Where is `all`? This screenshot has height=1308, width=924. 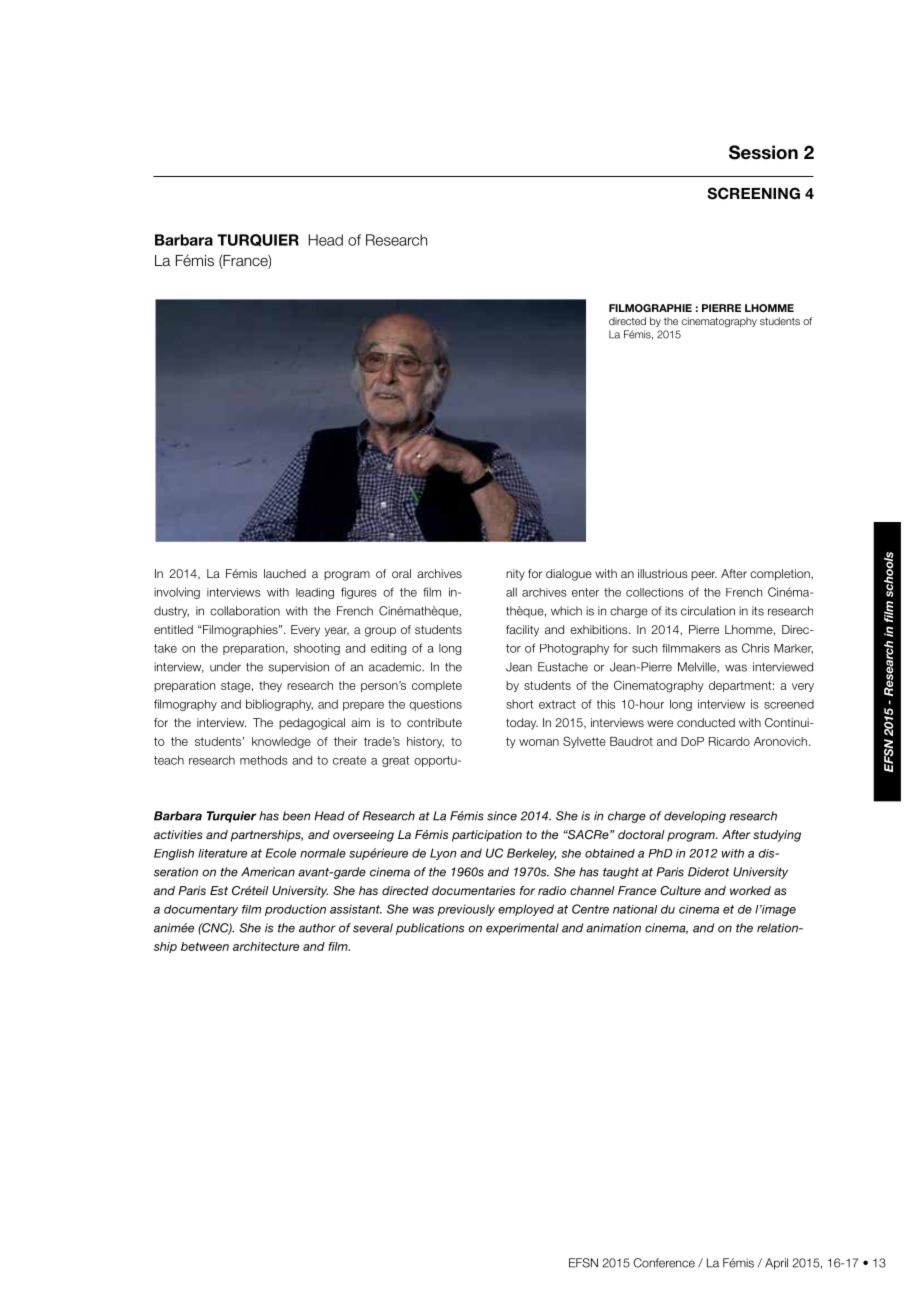 all is located at coordinates (511, 592).
